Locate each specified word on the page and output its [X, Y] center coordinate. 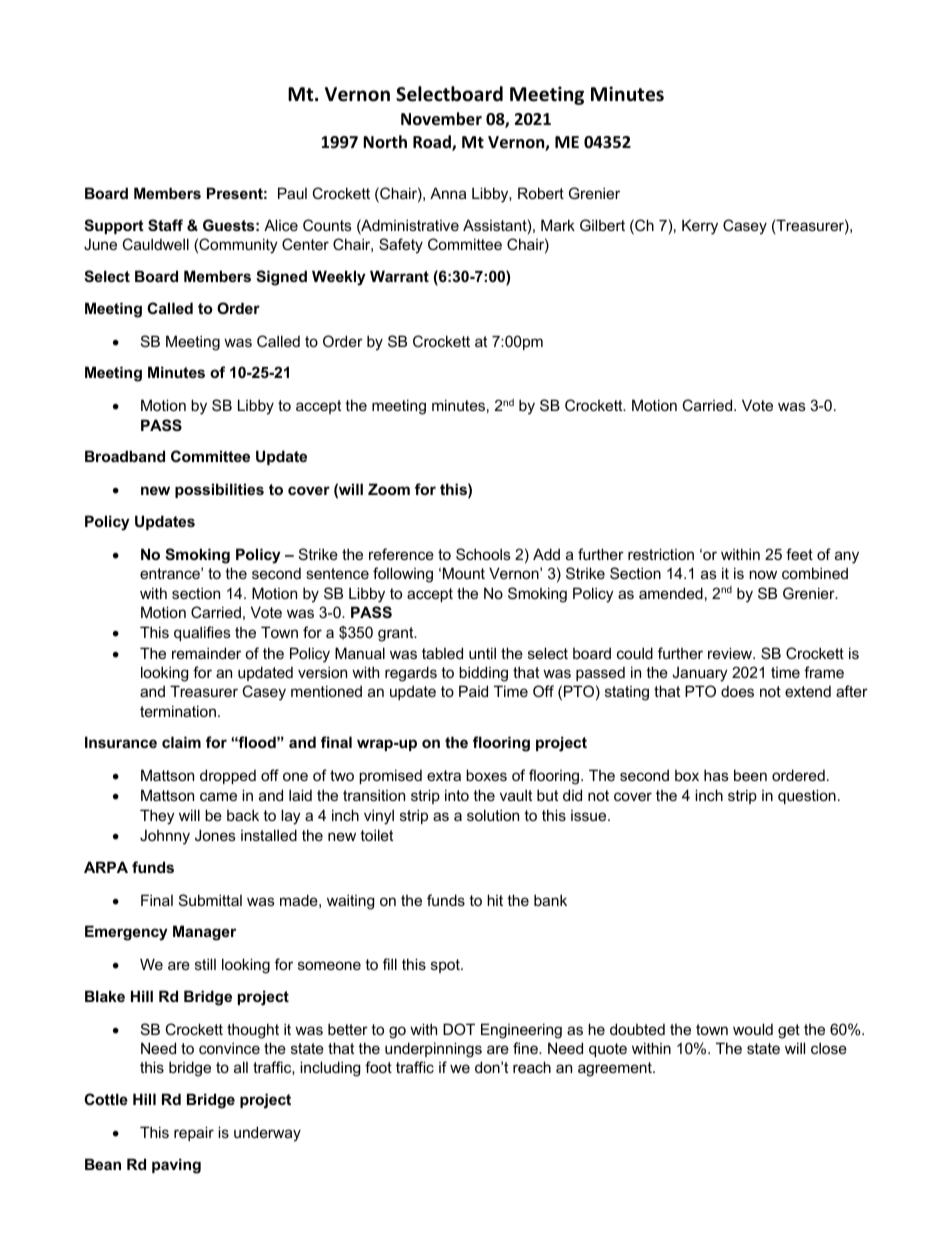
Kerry [700, 227]
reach [532, 1067]
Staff [165, 225]
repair [194, 1133]
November [441, 119]
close [829, 1048]
